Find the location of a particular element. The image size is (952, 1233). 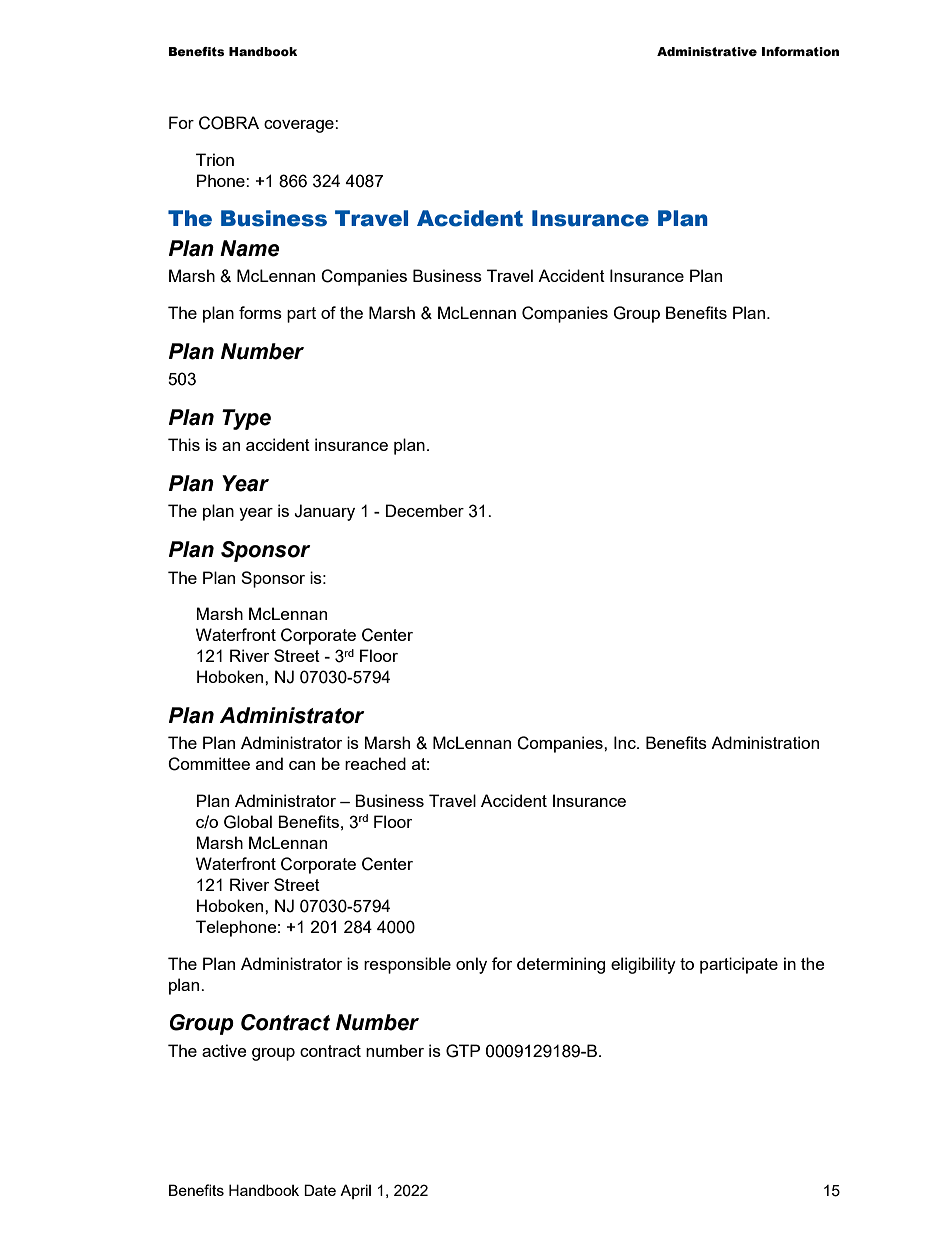

Administrative is located at coordinates (707, 52).
